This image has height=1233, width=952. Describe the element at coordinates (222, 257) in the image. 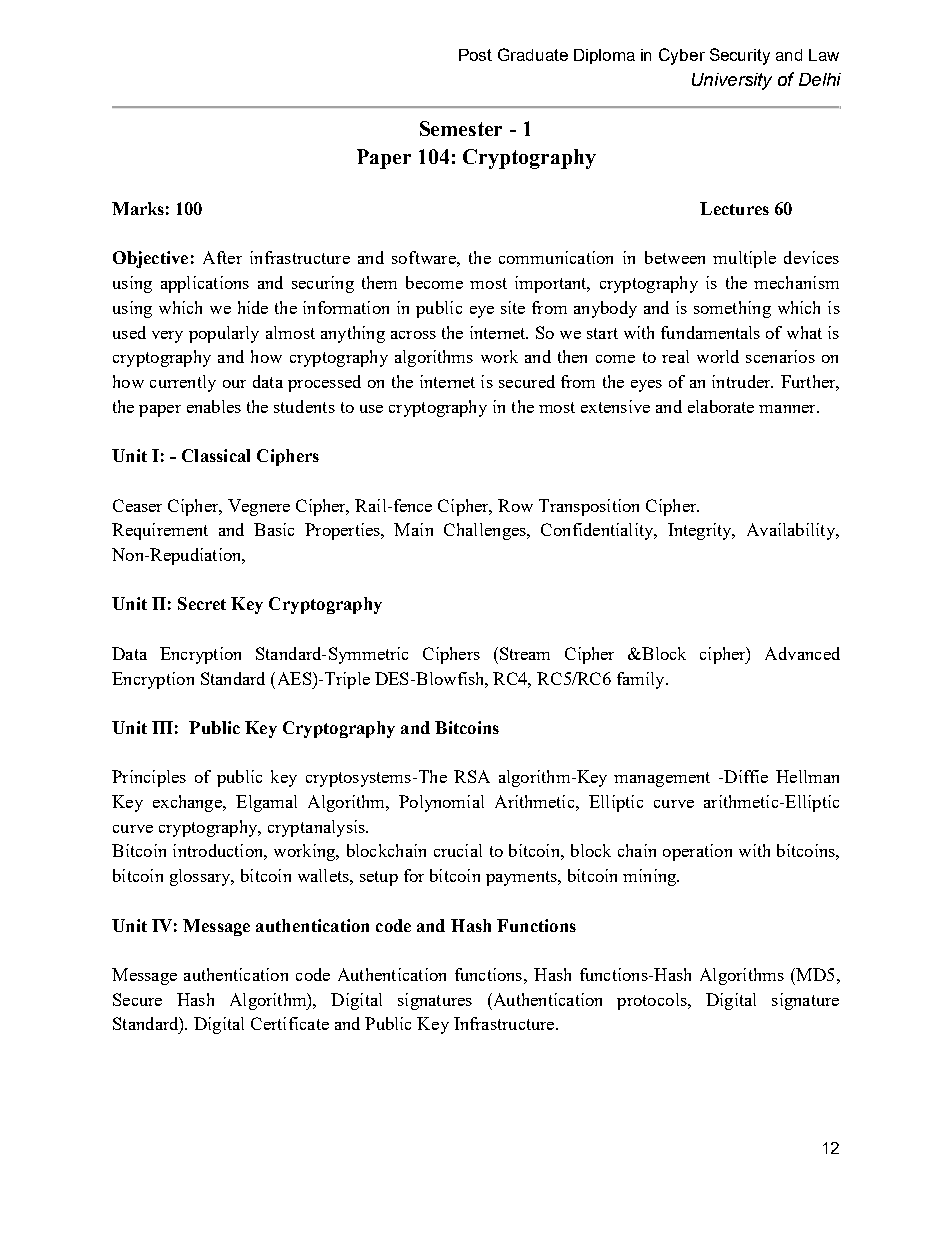

I see `After` at that location.
